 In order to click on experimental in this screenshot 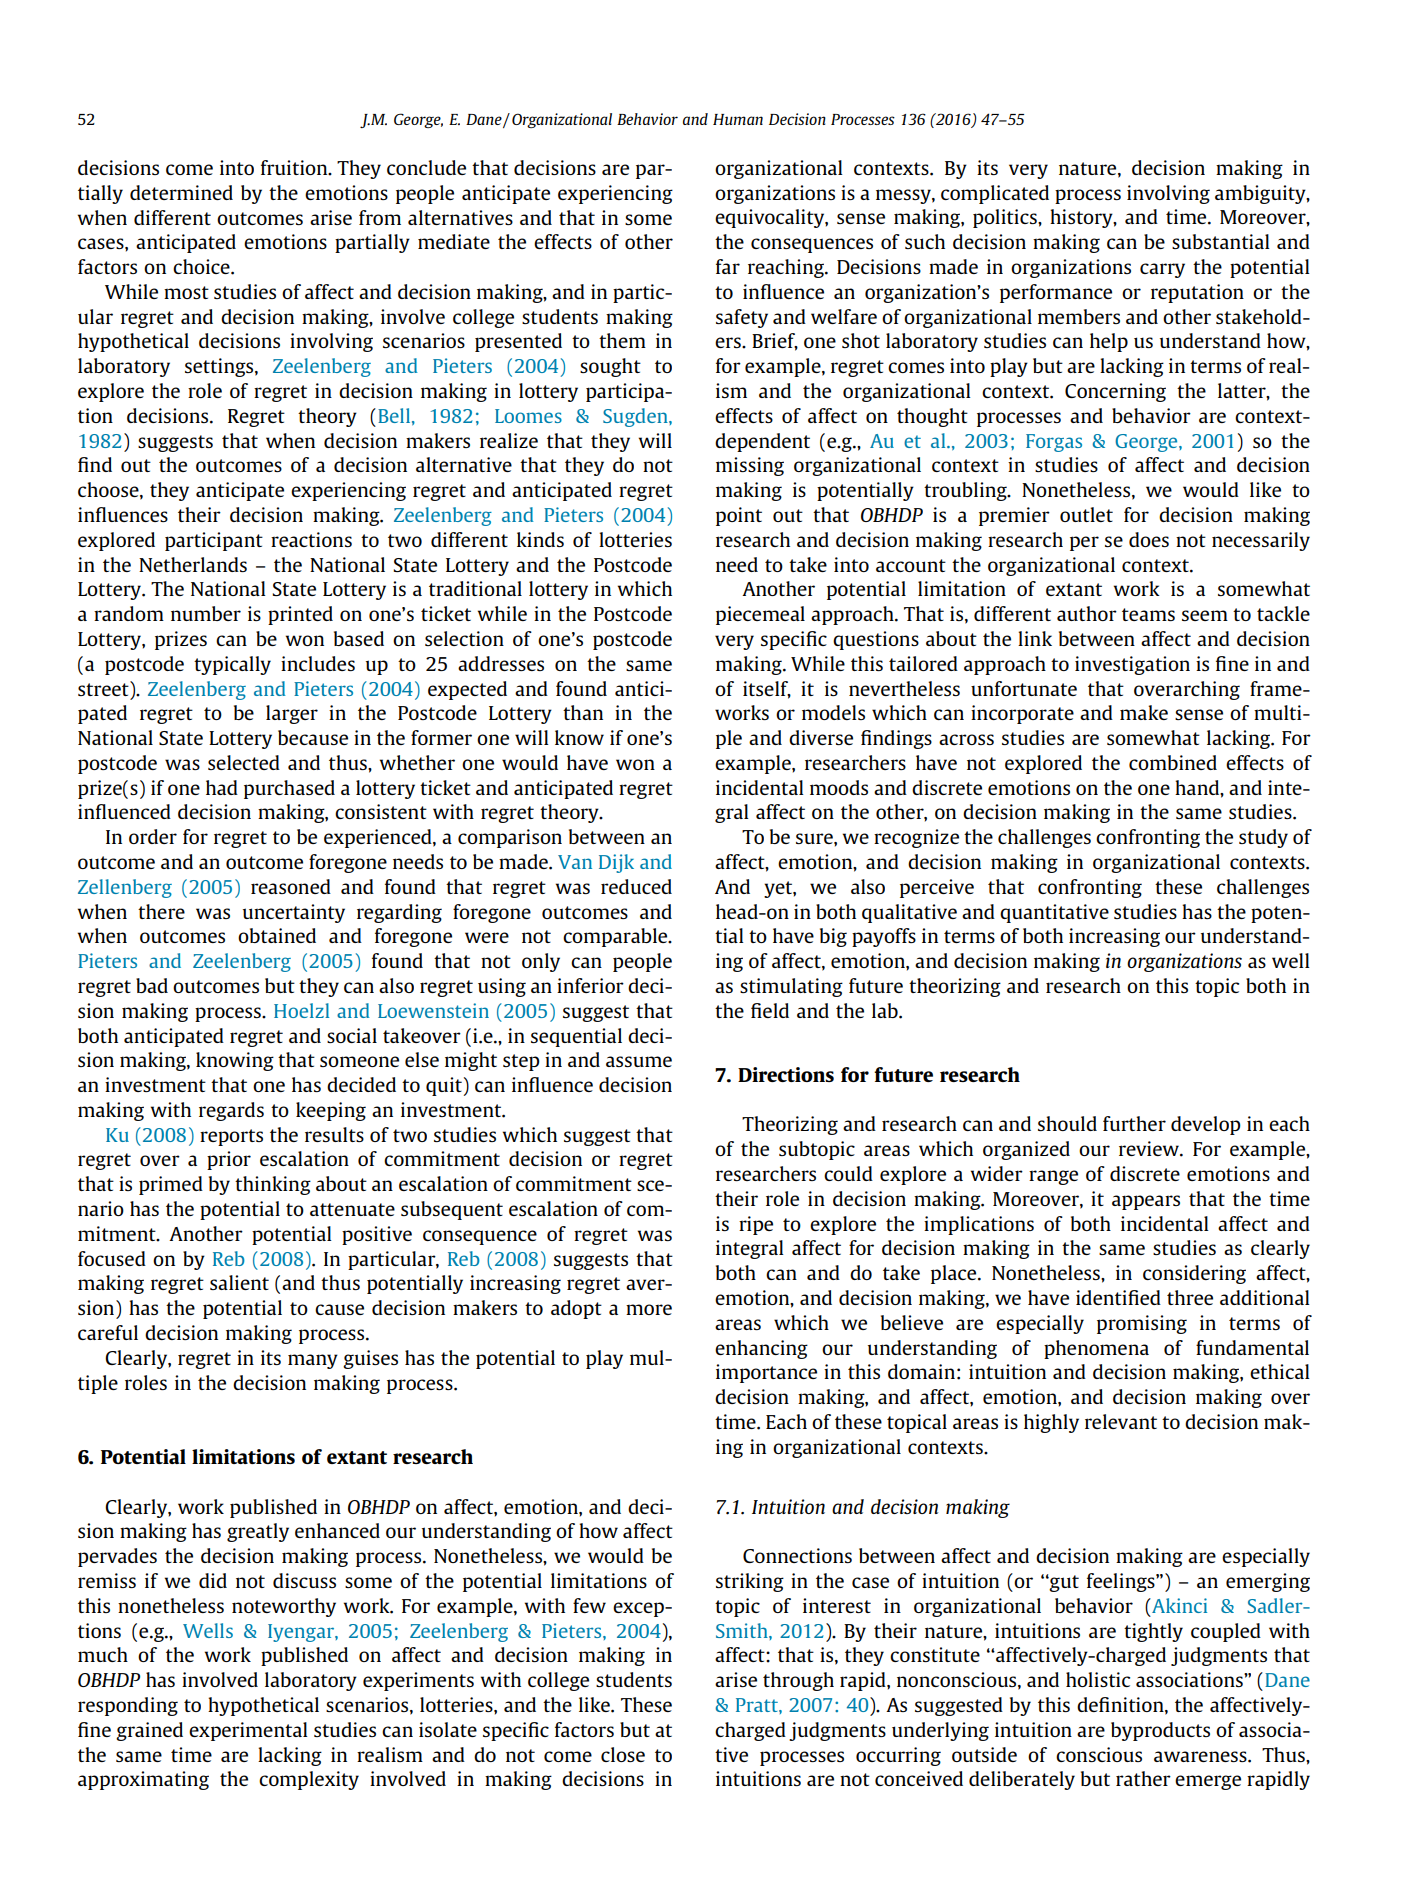, I will do `click(248, 1731)`.
